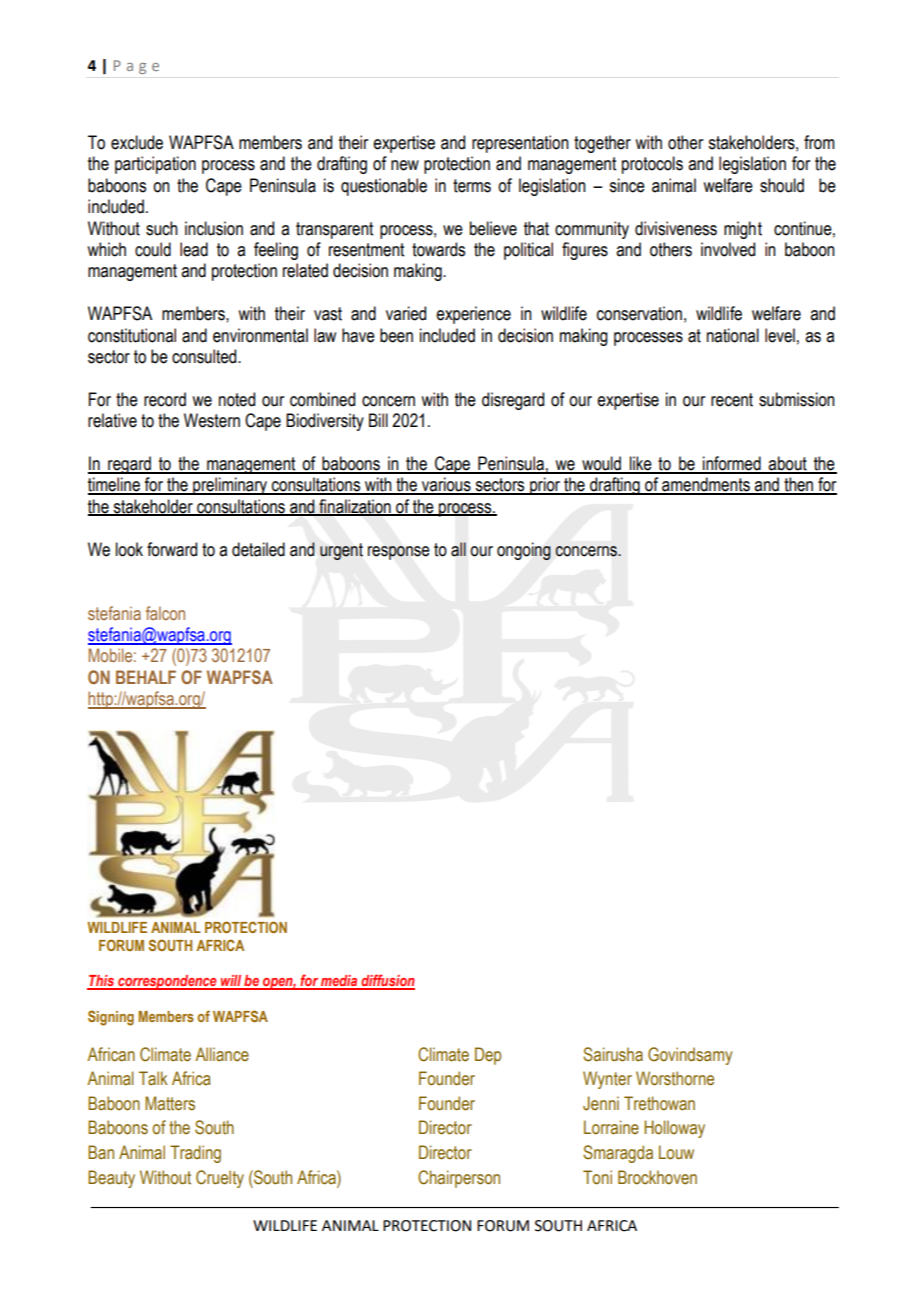 The image size is (924, 1308). What do you see at coordinates (472, 186) in the page?
I see `terms` at bounding box center [472, 186].
